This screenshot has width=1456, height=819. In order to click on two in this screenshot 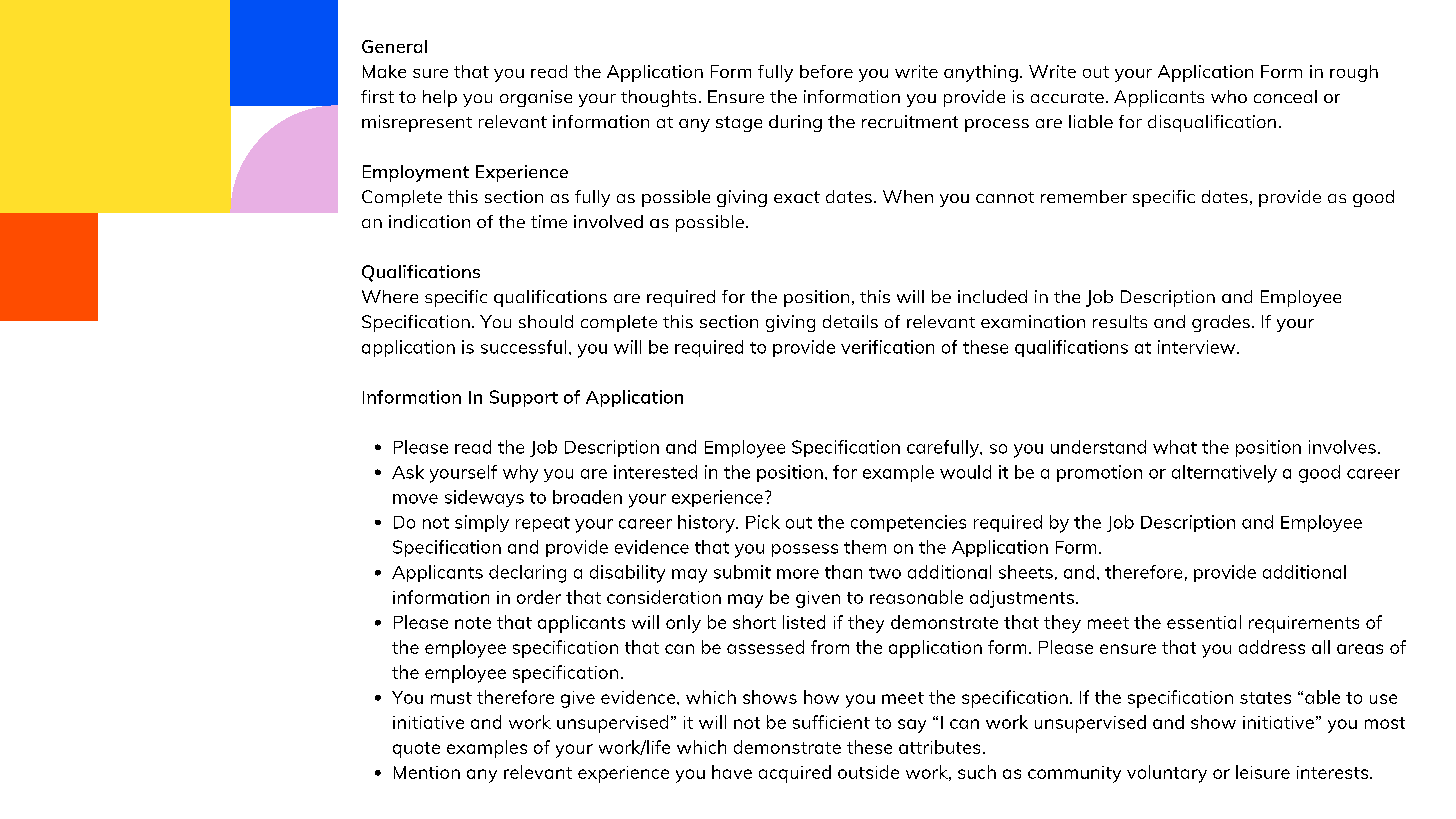, I will do `click(885, 573)`.
